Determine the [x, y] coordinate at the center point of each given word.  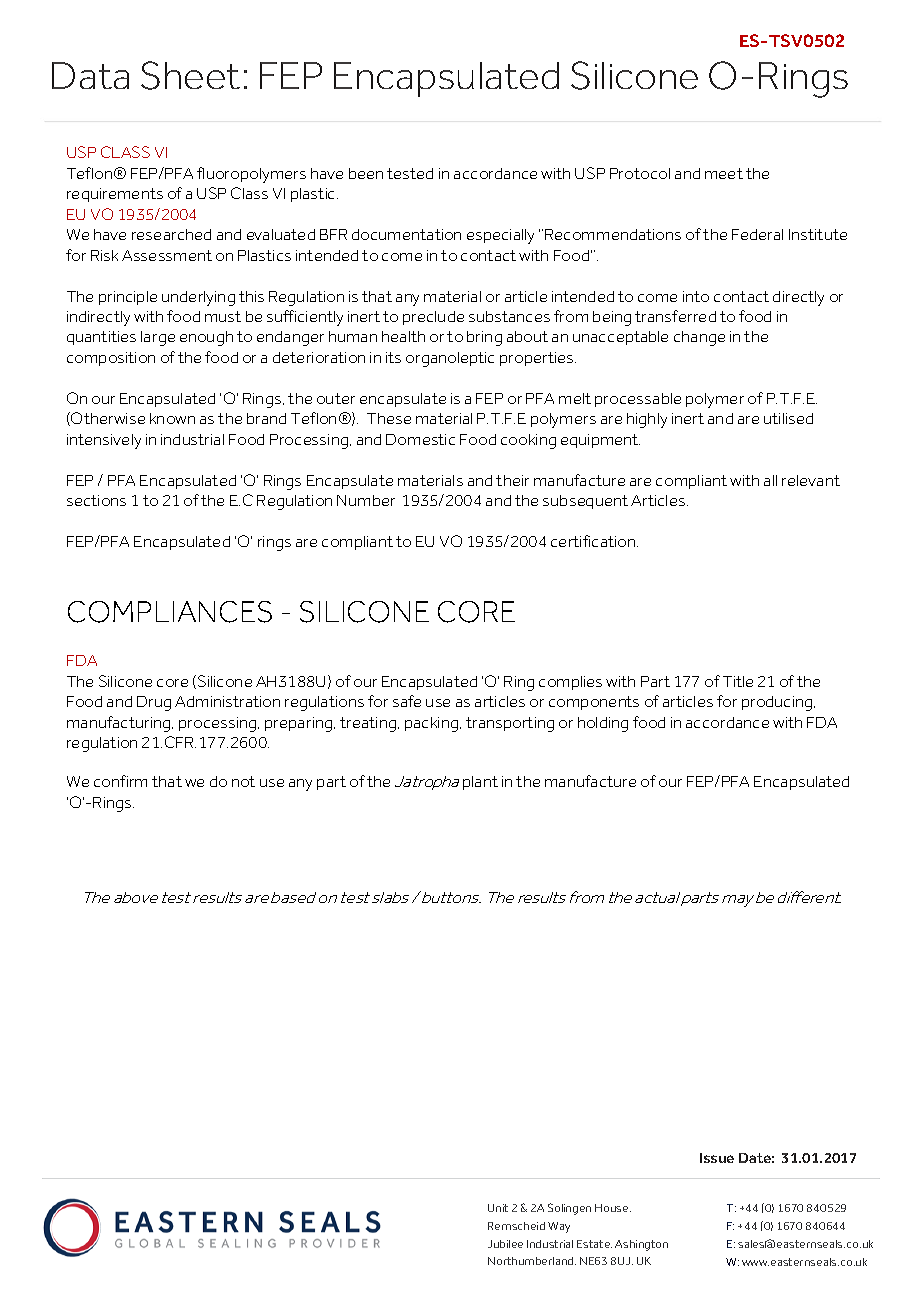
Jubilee [505, 1244]
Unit [498, 1208]
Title [738, 681]
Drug [154, 703]
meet [724, 173]
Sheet [190, 75]
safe [407, 701]
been [366, 173]
